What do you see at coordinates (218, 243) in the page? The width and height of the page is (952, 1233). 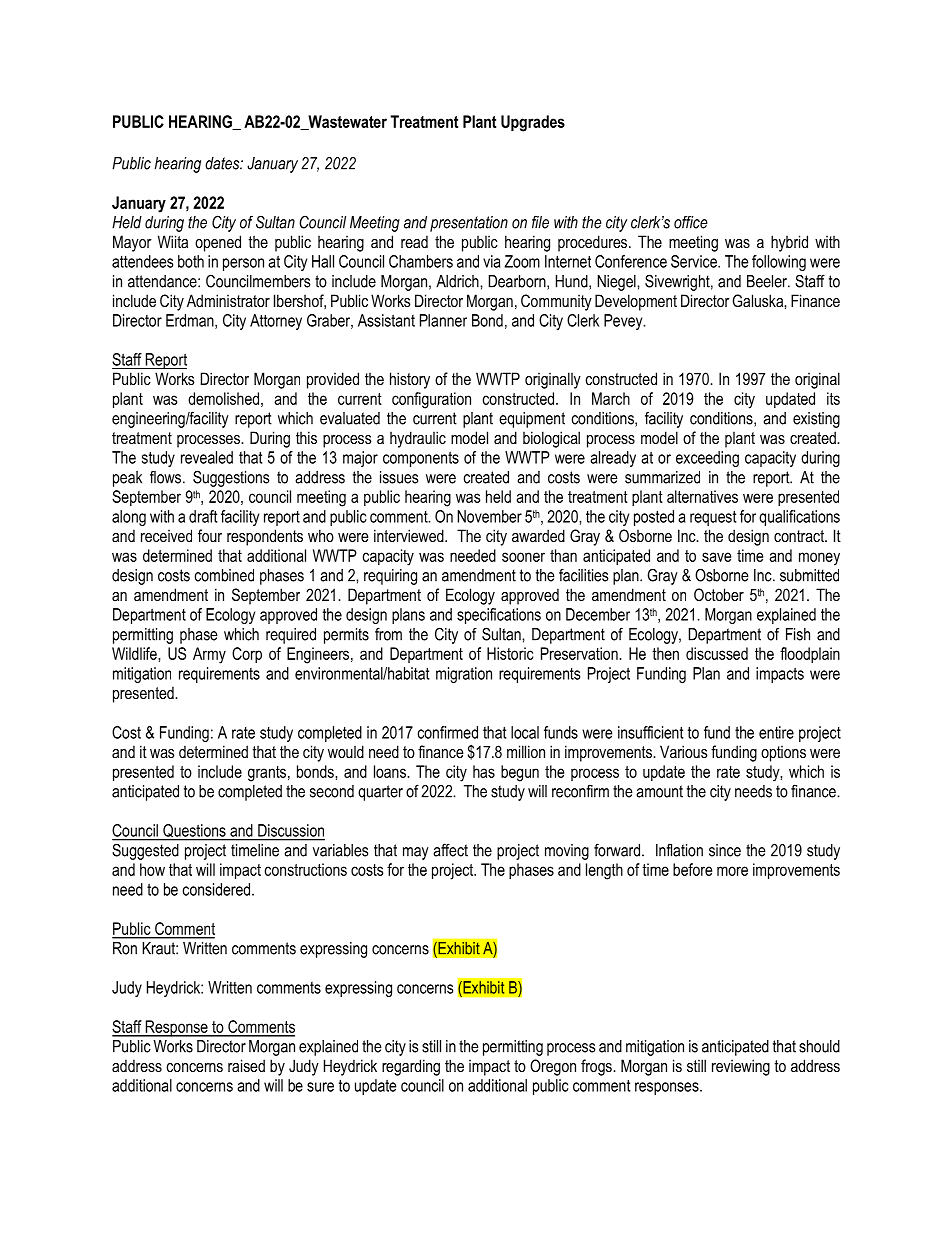 I see `opened` at bounding box center [218, 243].
